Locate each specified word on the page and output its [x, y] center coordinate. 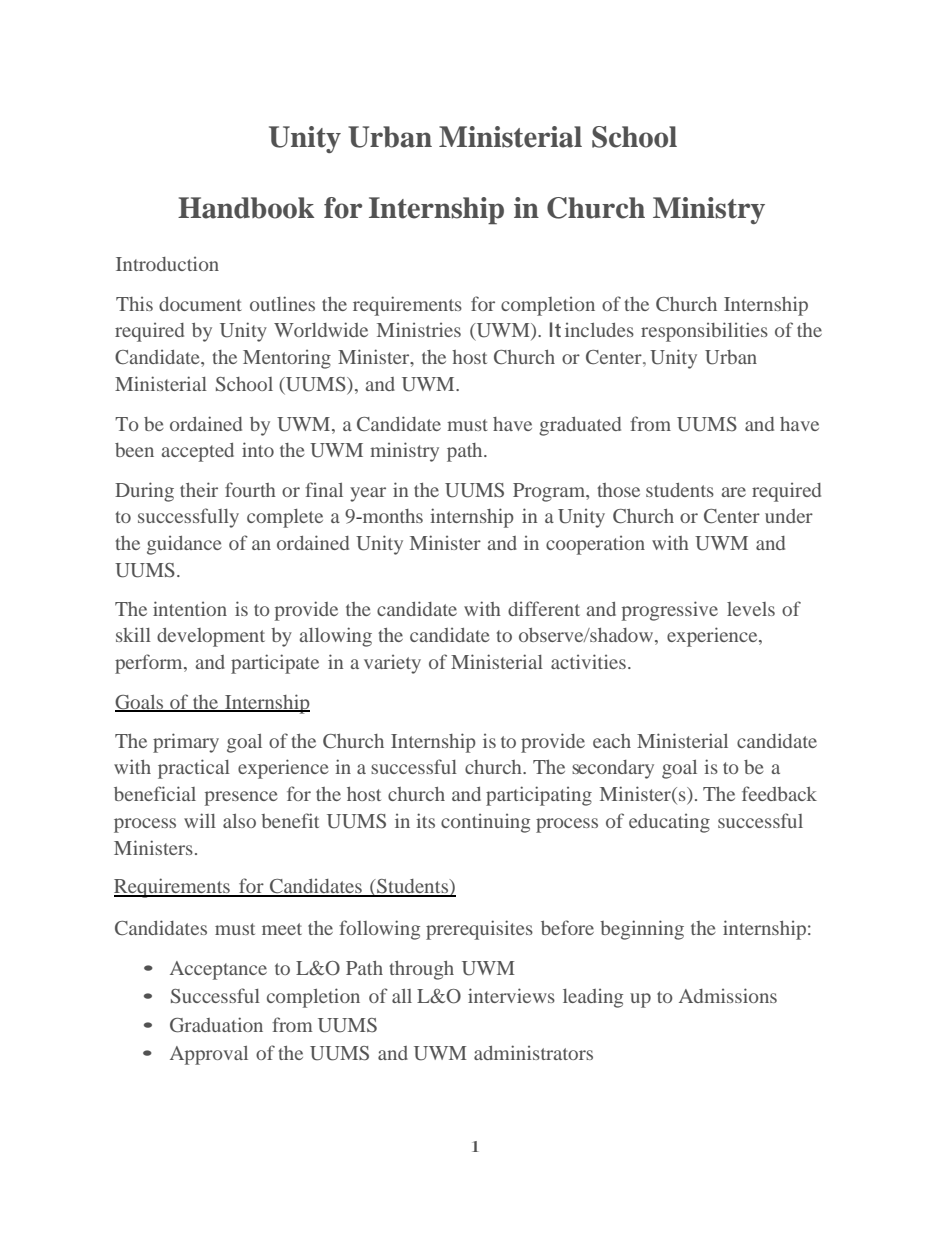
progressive [670, 611]
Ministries [419, 329]
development [211, 637]
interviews [511, 995]
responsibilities [704, 332]
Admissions [728, 995]
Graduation [216, 1025]
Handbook [246, 208]
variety [392, 664]
